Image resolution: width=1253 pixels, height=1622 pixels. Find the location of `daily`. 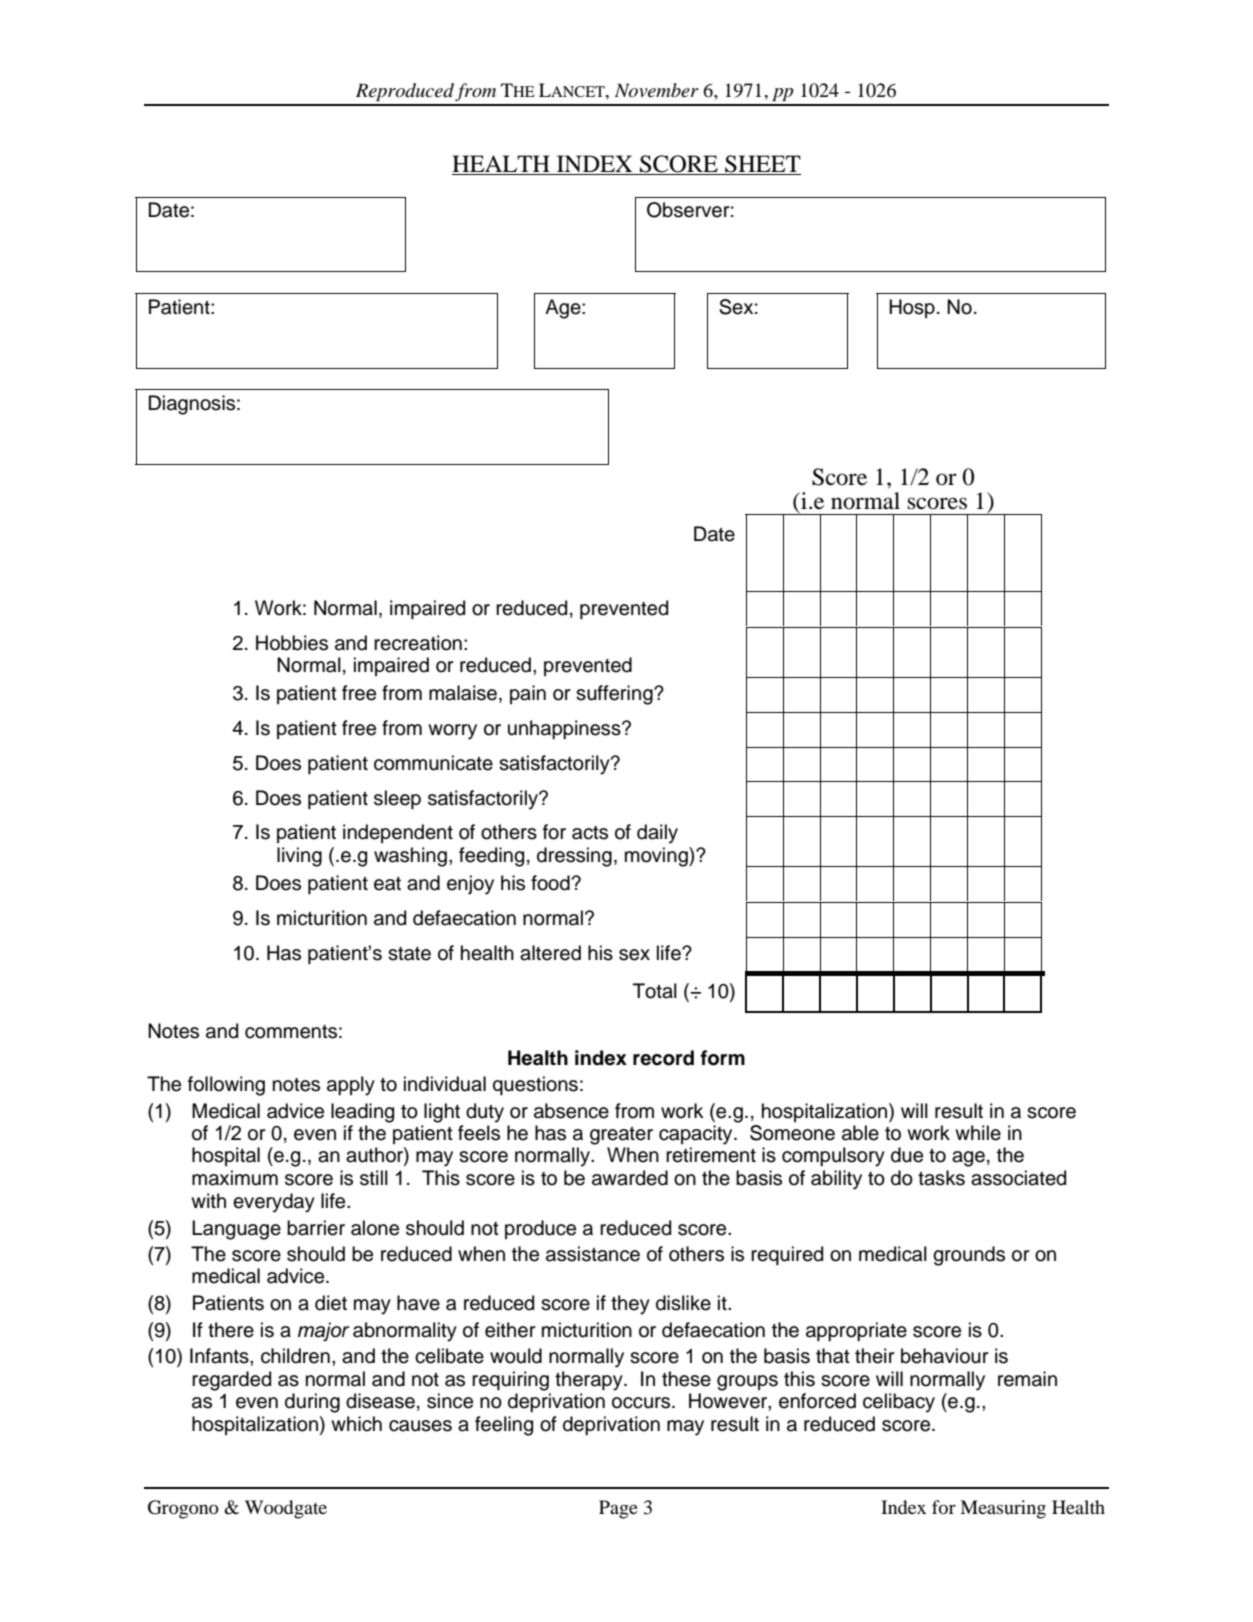

daily is located at coordinates (657, 834).
